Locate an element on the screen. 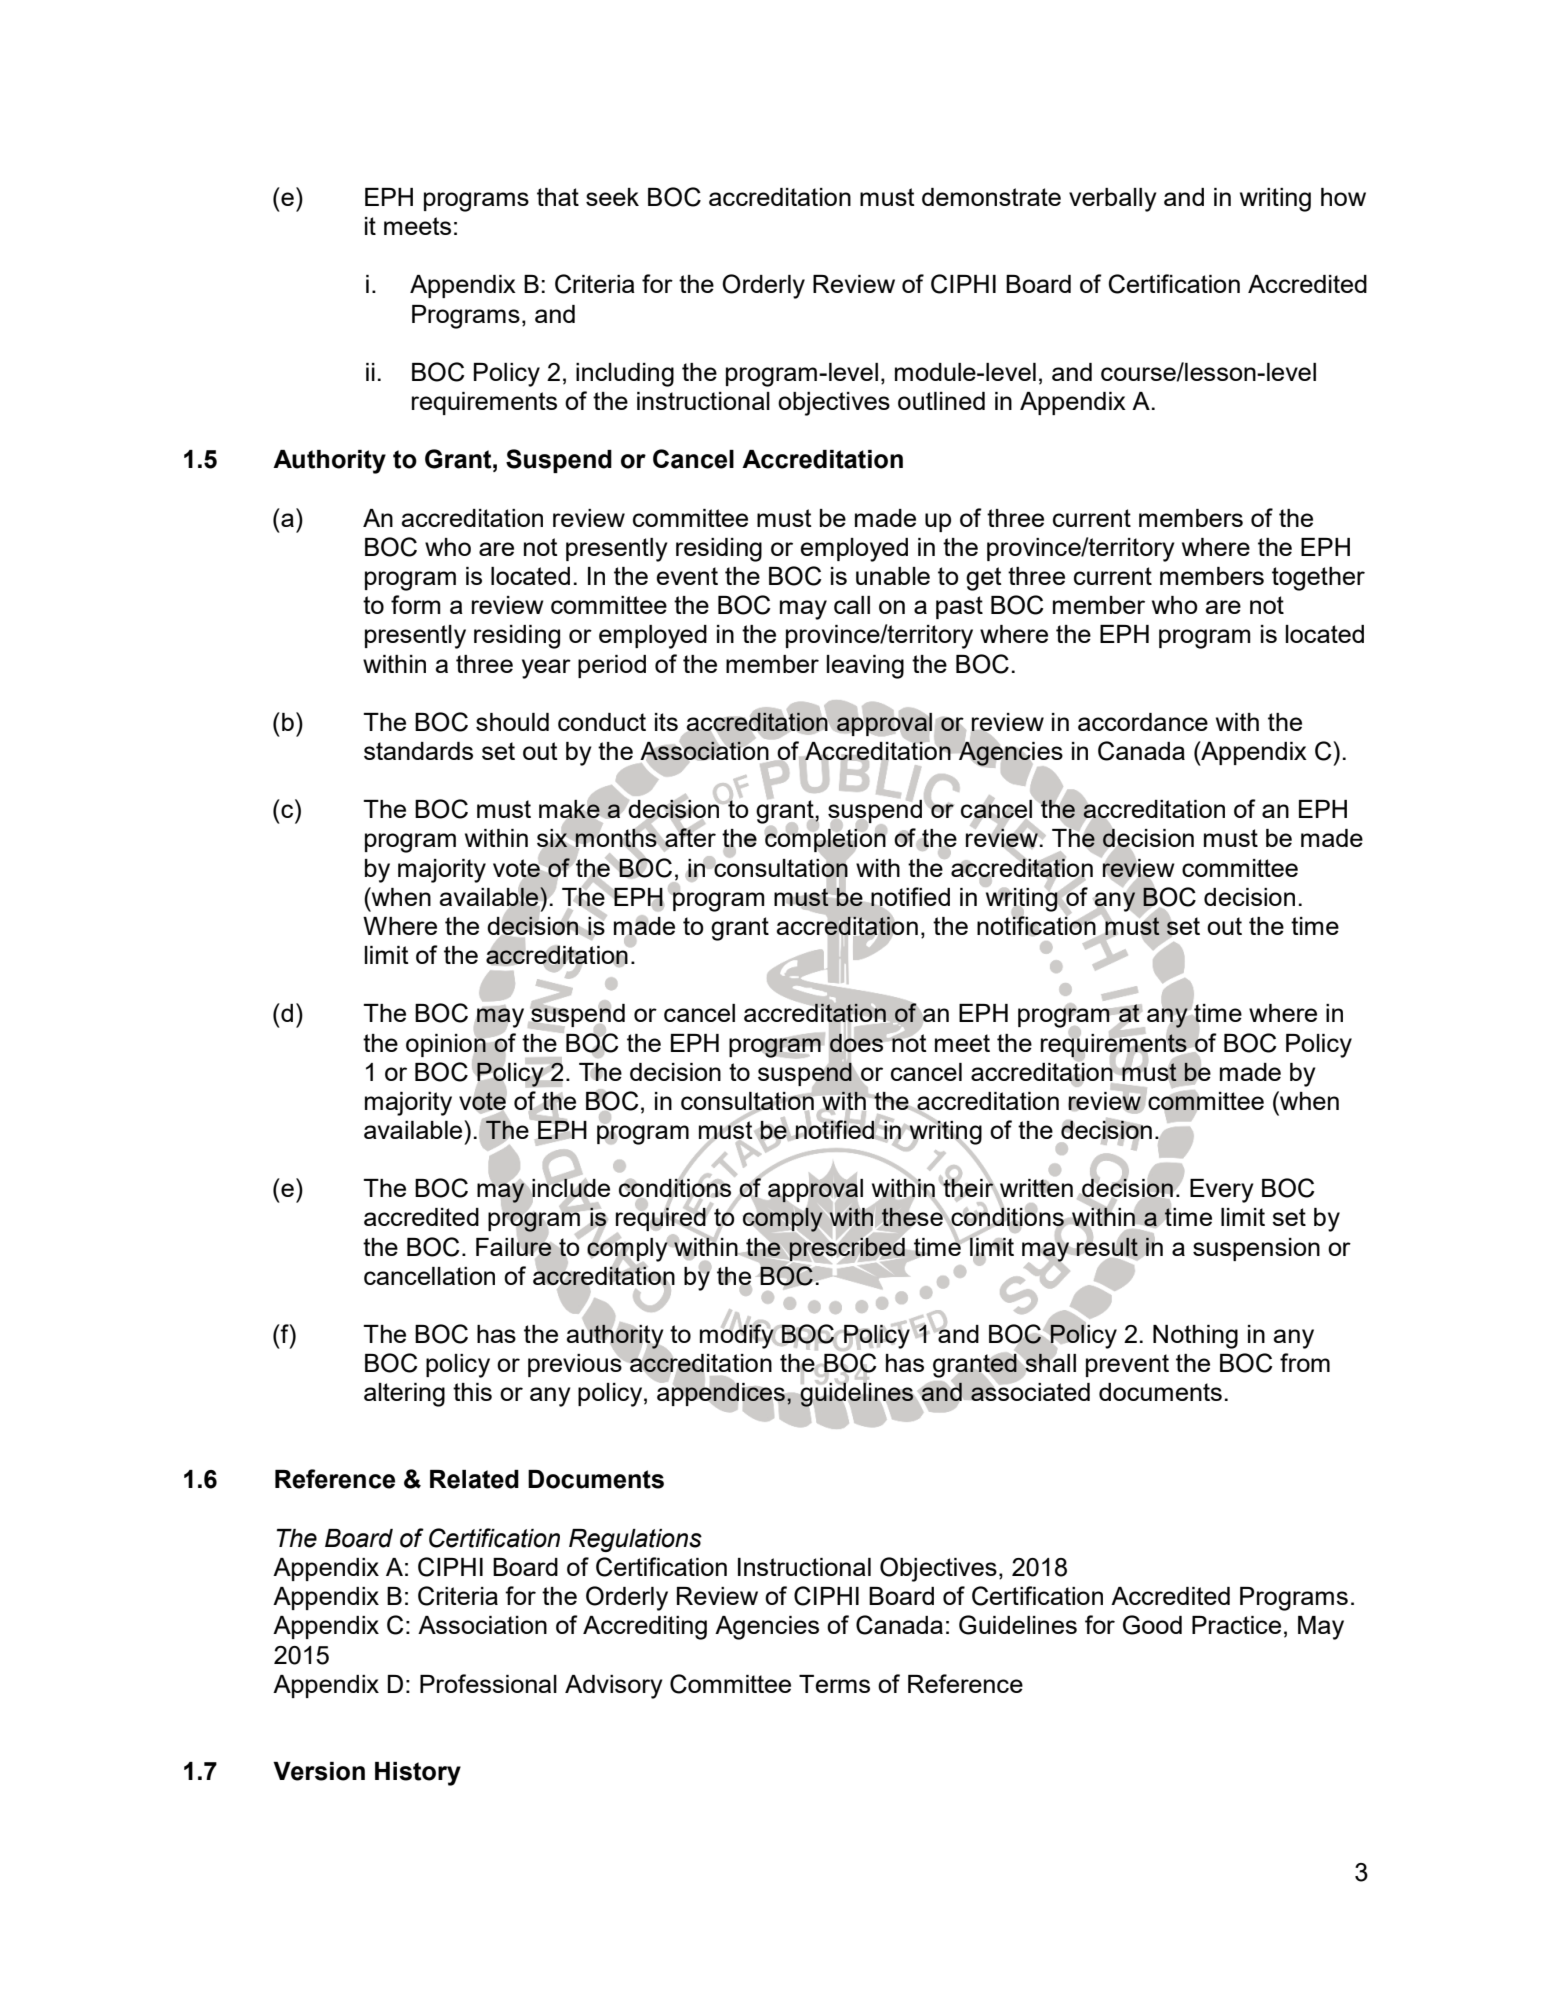  Every is located at coordinates (1222, 1191).
